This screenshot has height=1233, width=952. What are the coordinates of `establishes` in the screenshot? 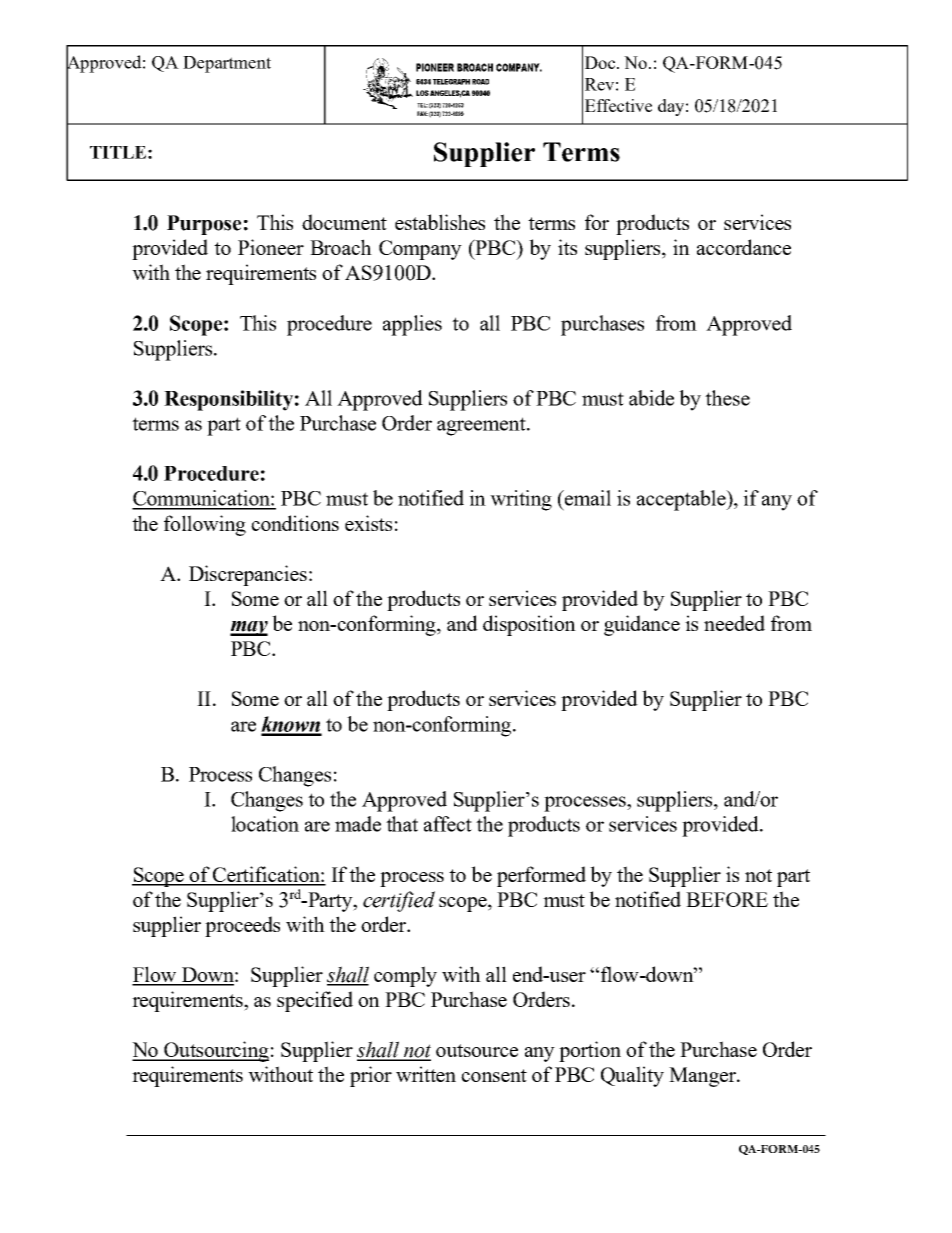 It's located at (440, 222).
